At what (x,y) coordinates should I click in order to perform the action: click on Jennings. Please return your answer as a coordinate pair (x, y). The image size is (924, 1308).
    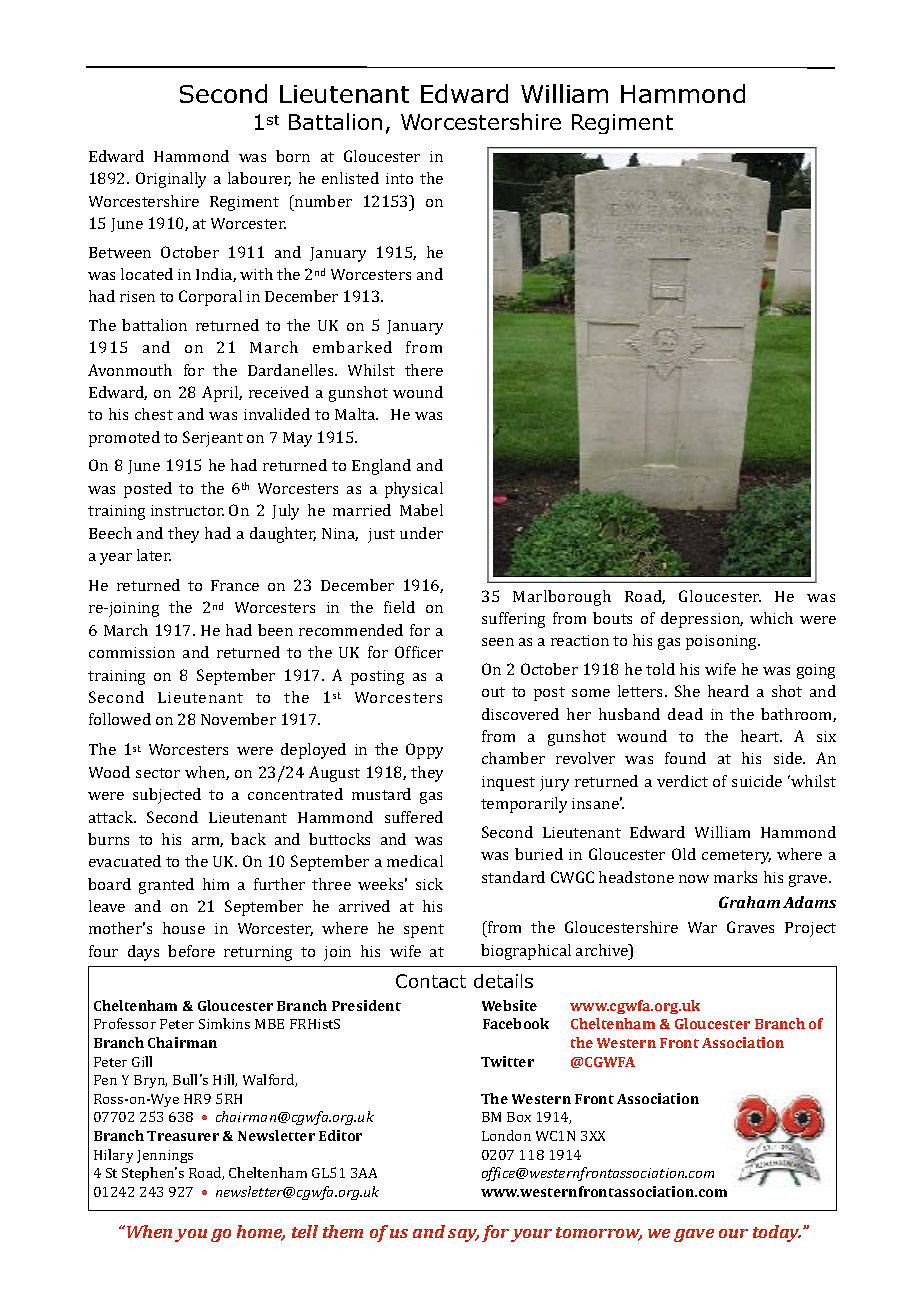
    Looking at the image, I should click on (165, 1156).
